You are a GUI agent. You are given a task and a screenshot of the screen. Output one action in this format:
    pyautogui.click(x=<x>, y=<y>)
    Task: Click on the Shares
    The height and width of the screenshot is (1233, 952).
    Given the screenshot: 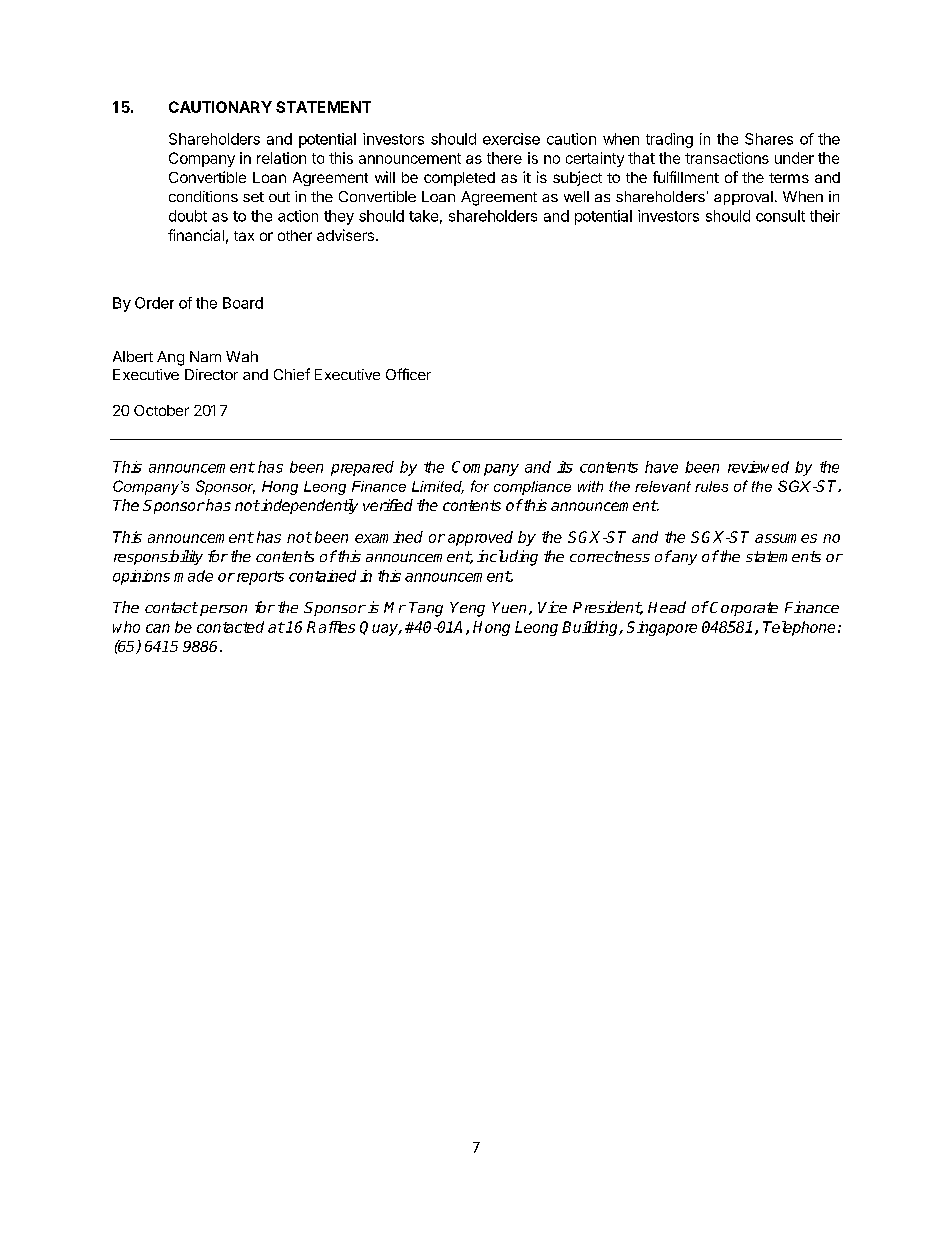 What is the action you would take?
    pyautogui.click(x=769, y=139)
